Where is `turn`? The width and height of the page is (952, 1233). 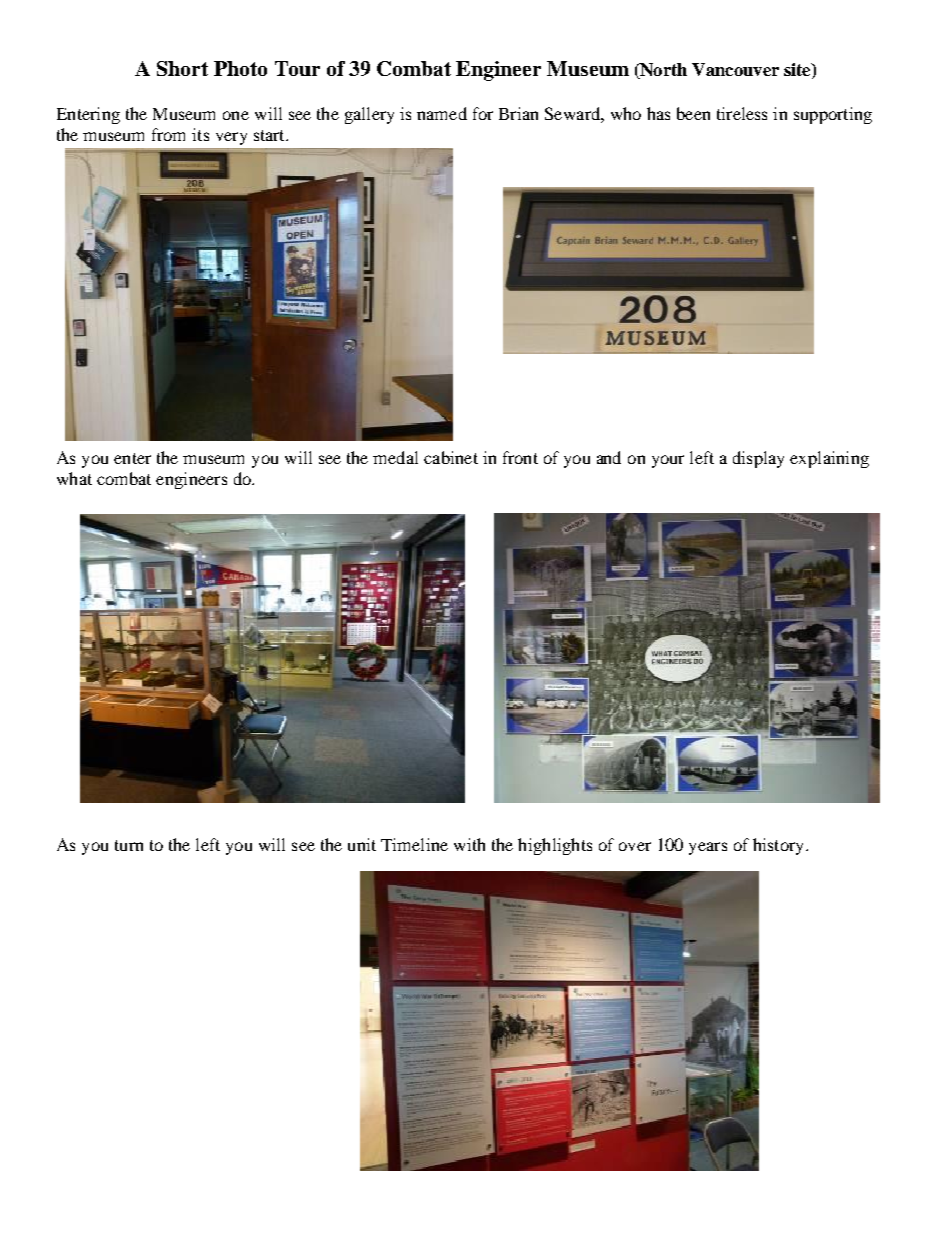 turn is located at coordinates (129, 845).
